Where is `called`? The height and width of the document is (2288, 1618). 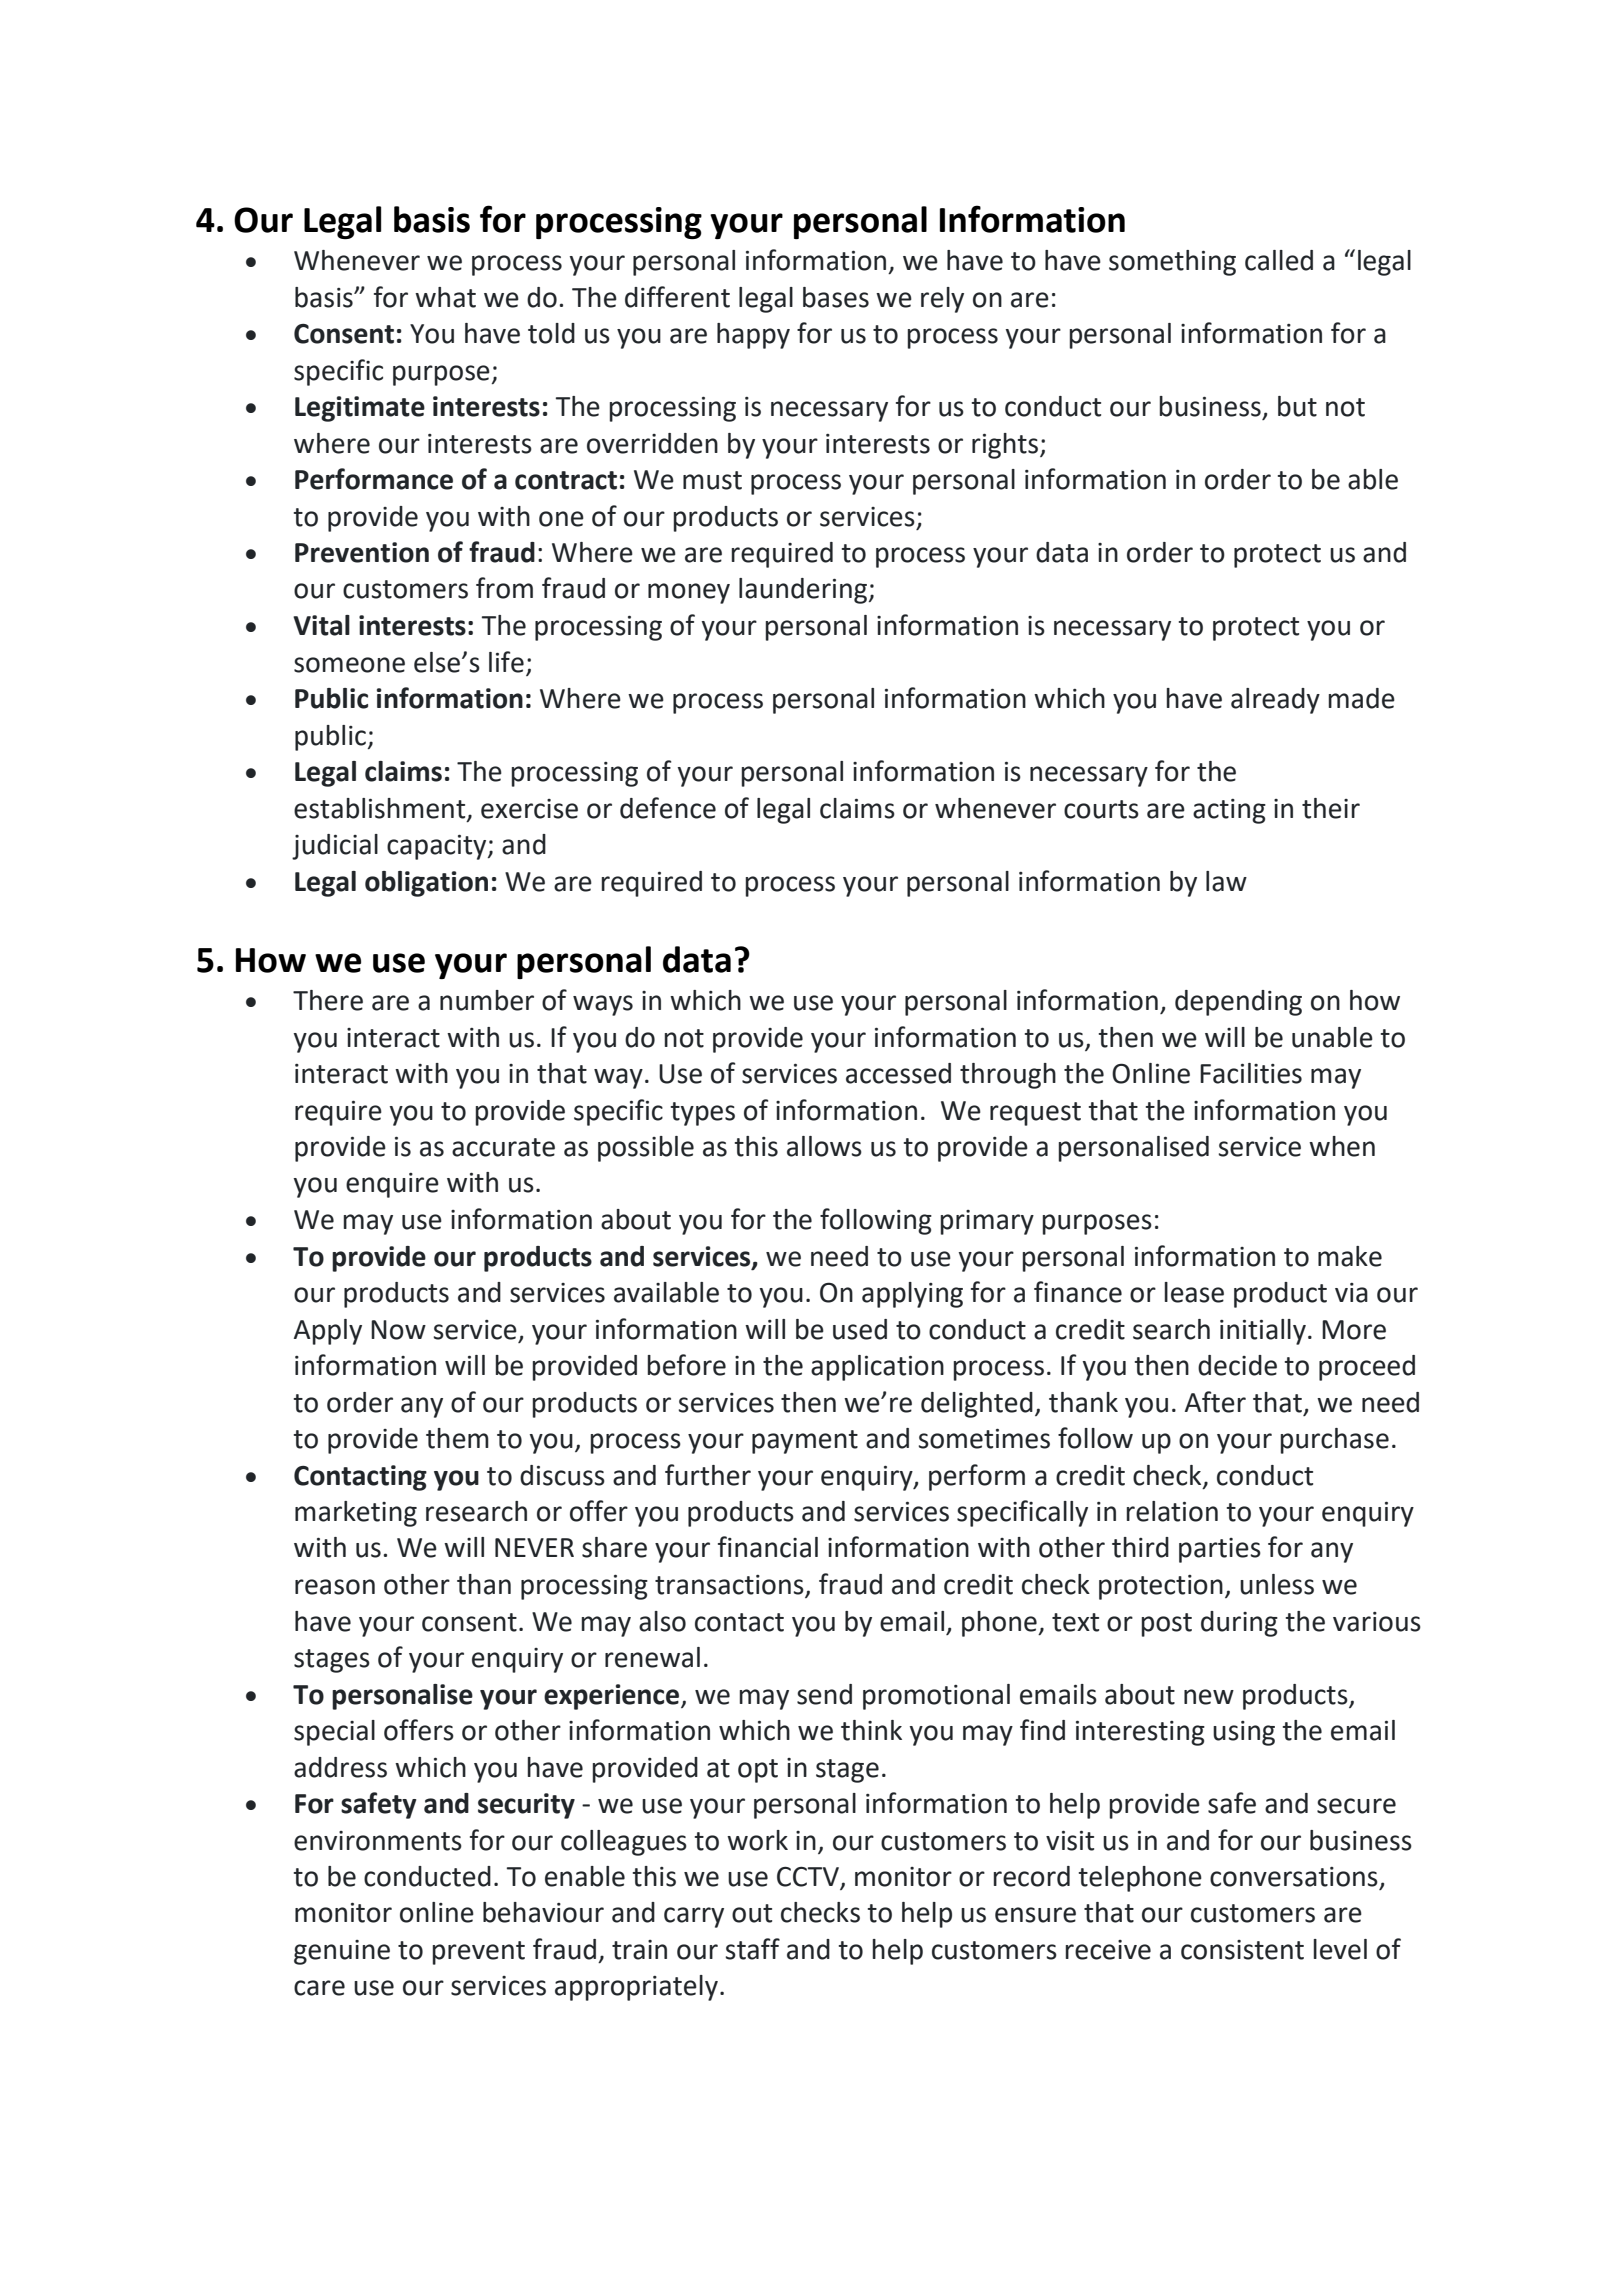 called is located at coordinates (1279, 260).
